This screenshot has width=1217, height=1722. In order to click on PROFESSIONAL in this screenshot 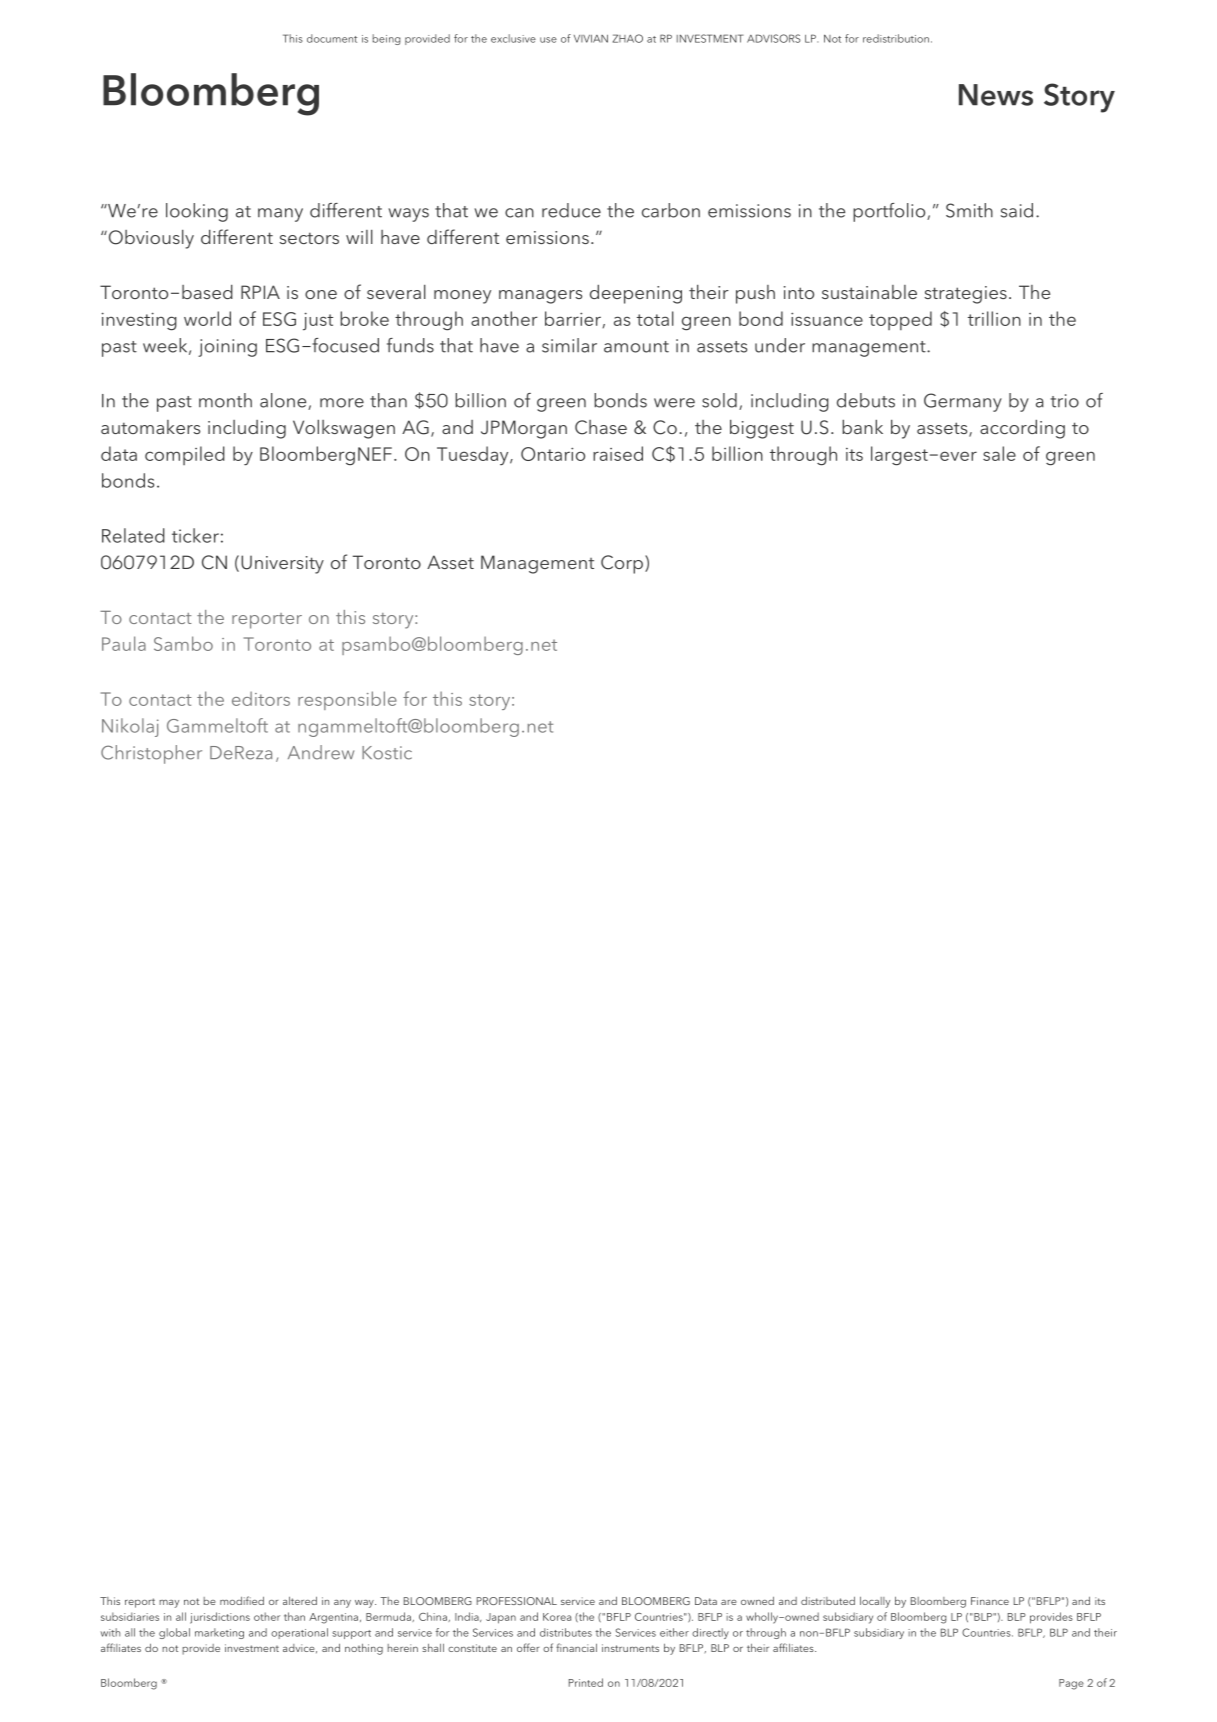, I will do `click(517, 1601)`.
